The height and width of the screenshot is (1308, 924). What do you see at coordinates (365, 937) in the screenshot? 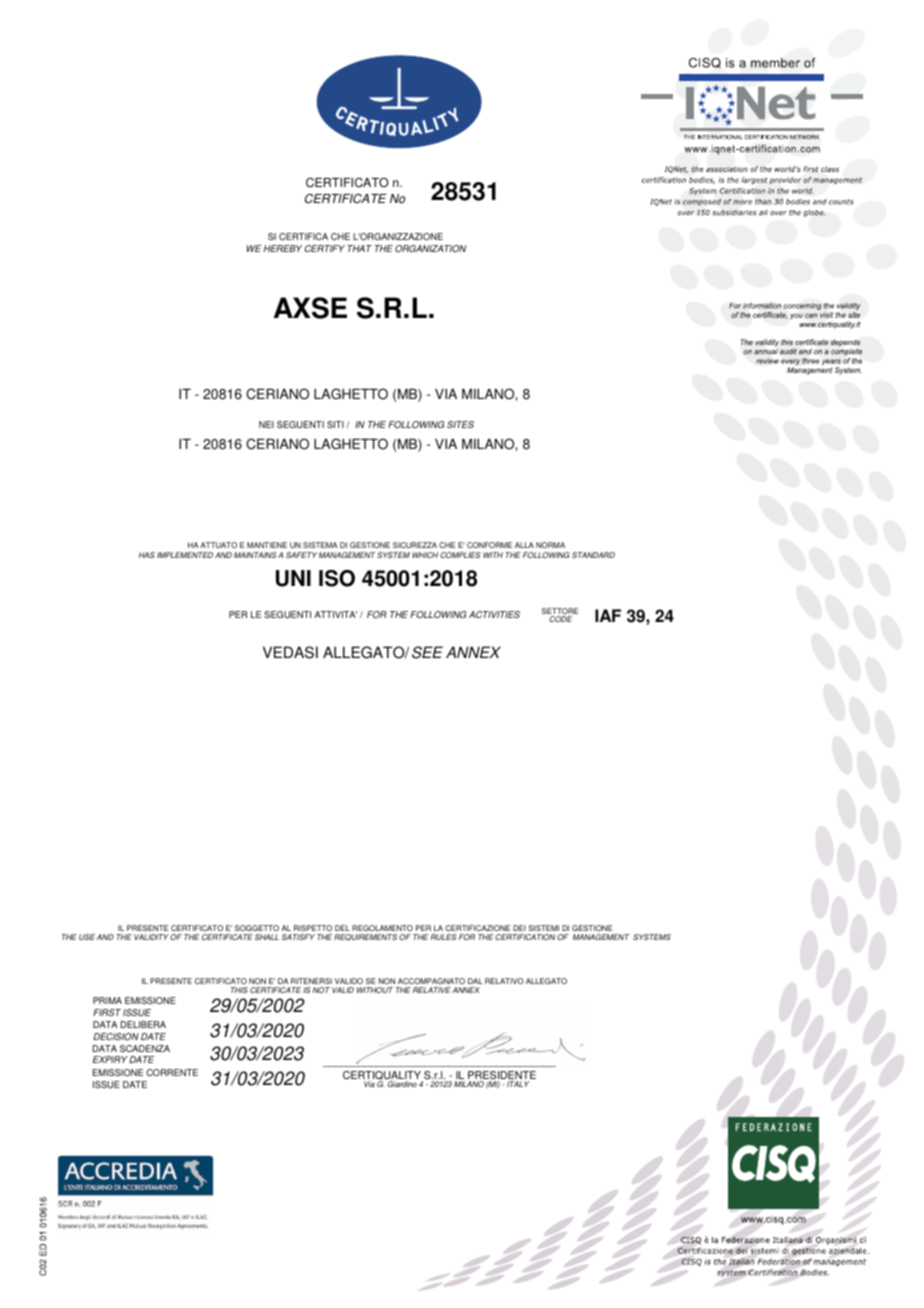
I see `REQUIREMENTS` at bounding box center [365, 937].
